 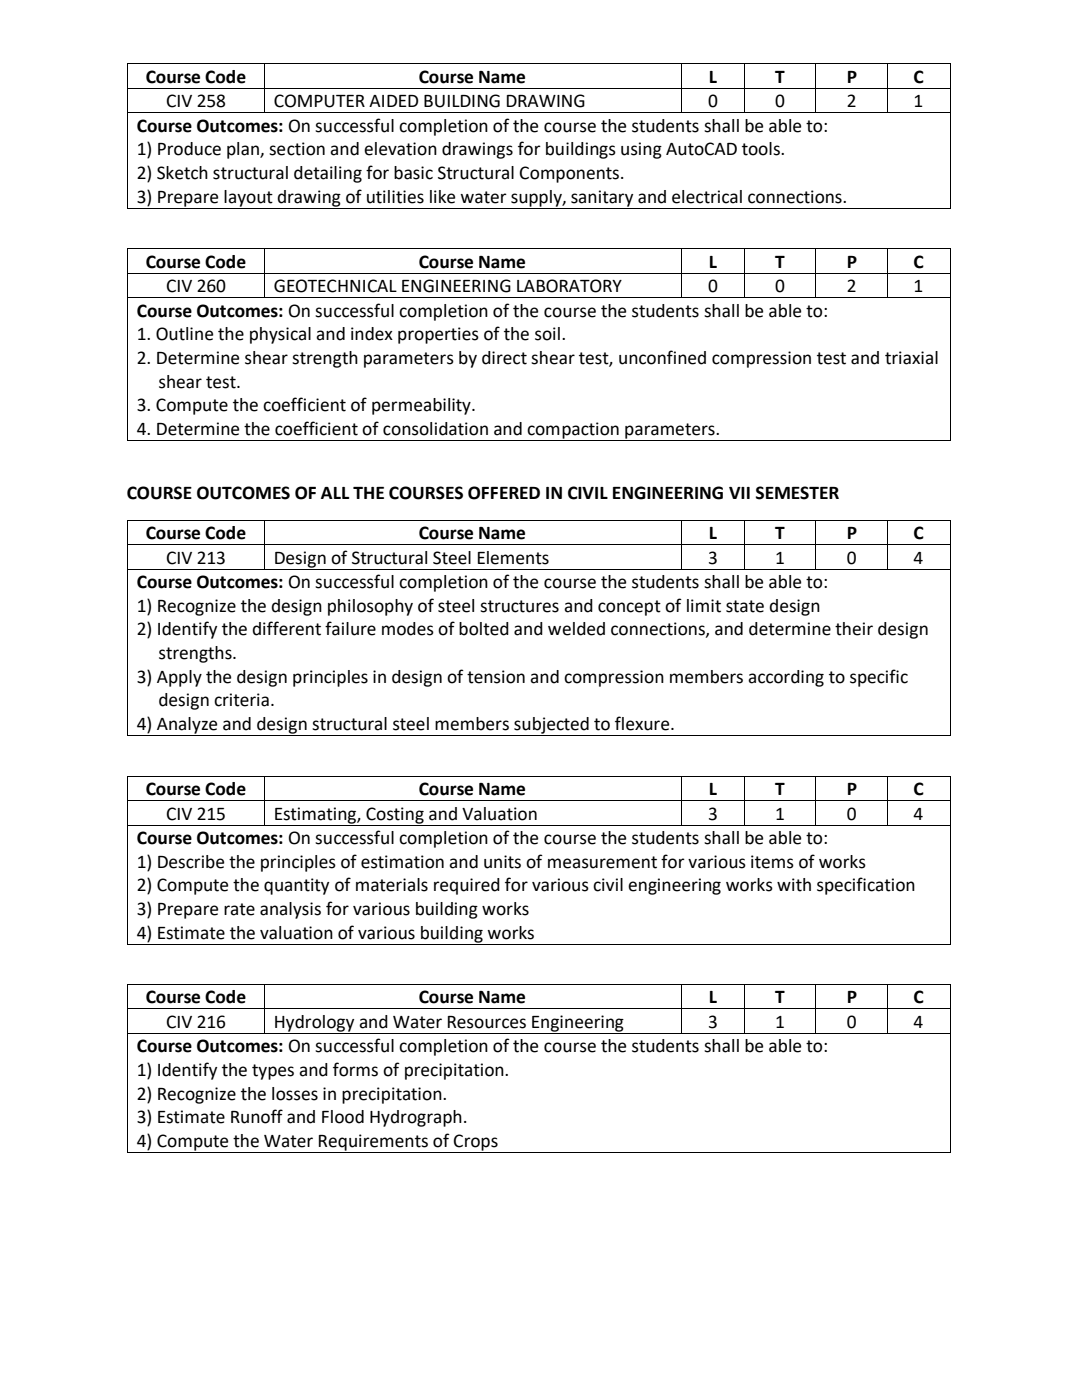 What do you see at coordinates (476, 1143) in the document?
I see `Crops` at bounding box center [476, 1143].
